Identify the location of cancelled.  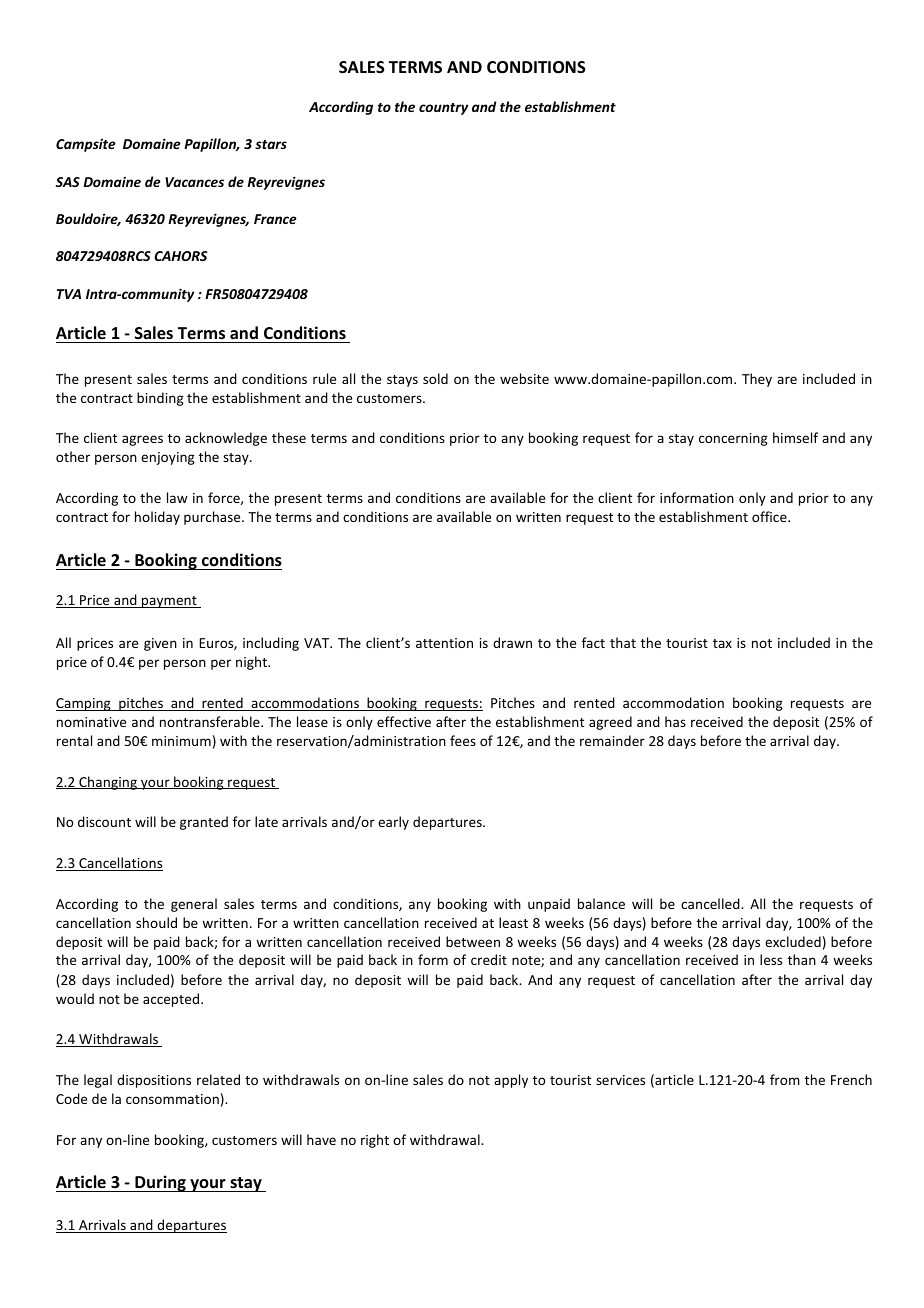
(711, 903).
